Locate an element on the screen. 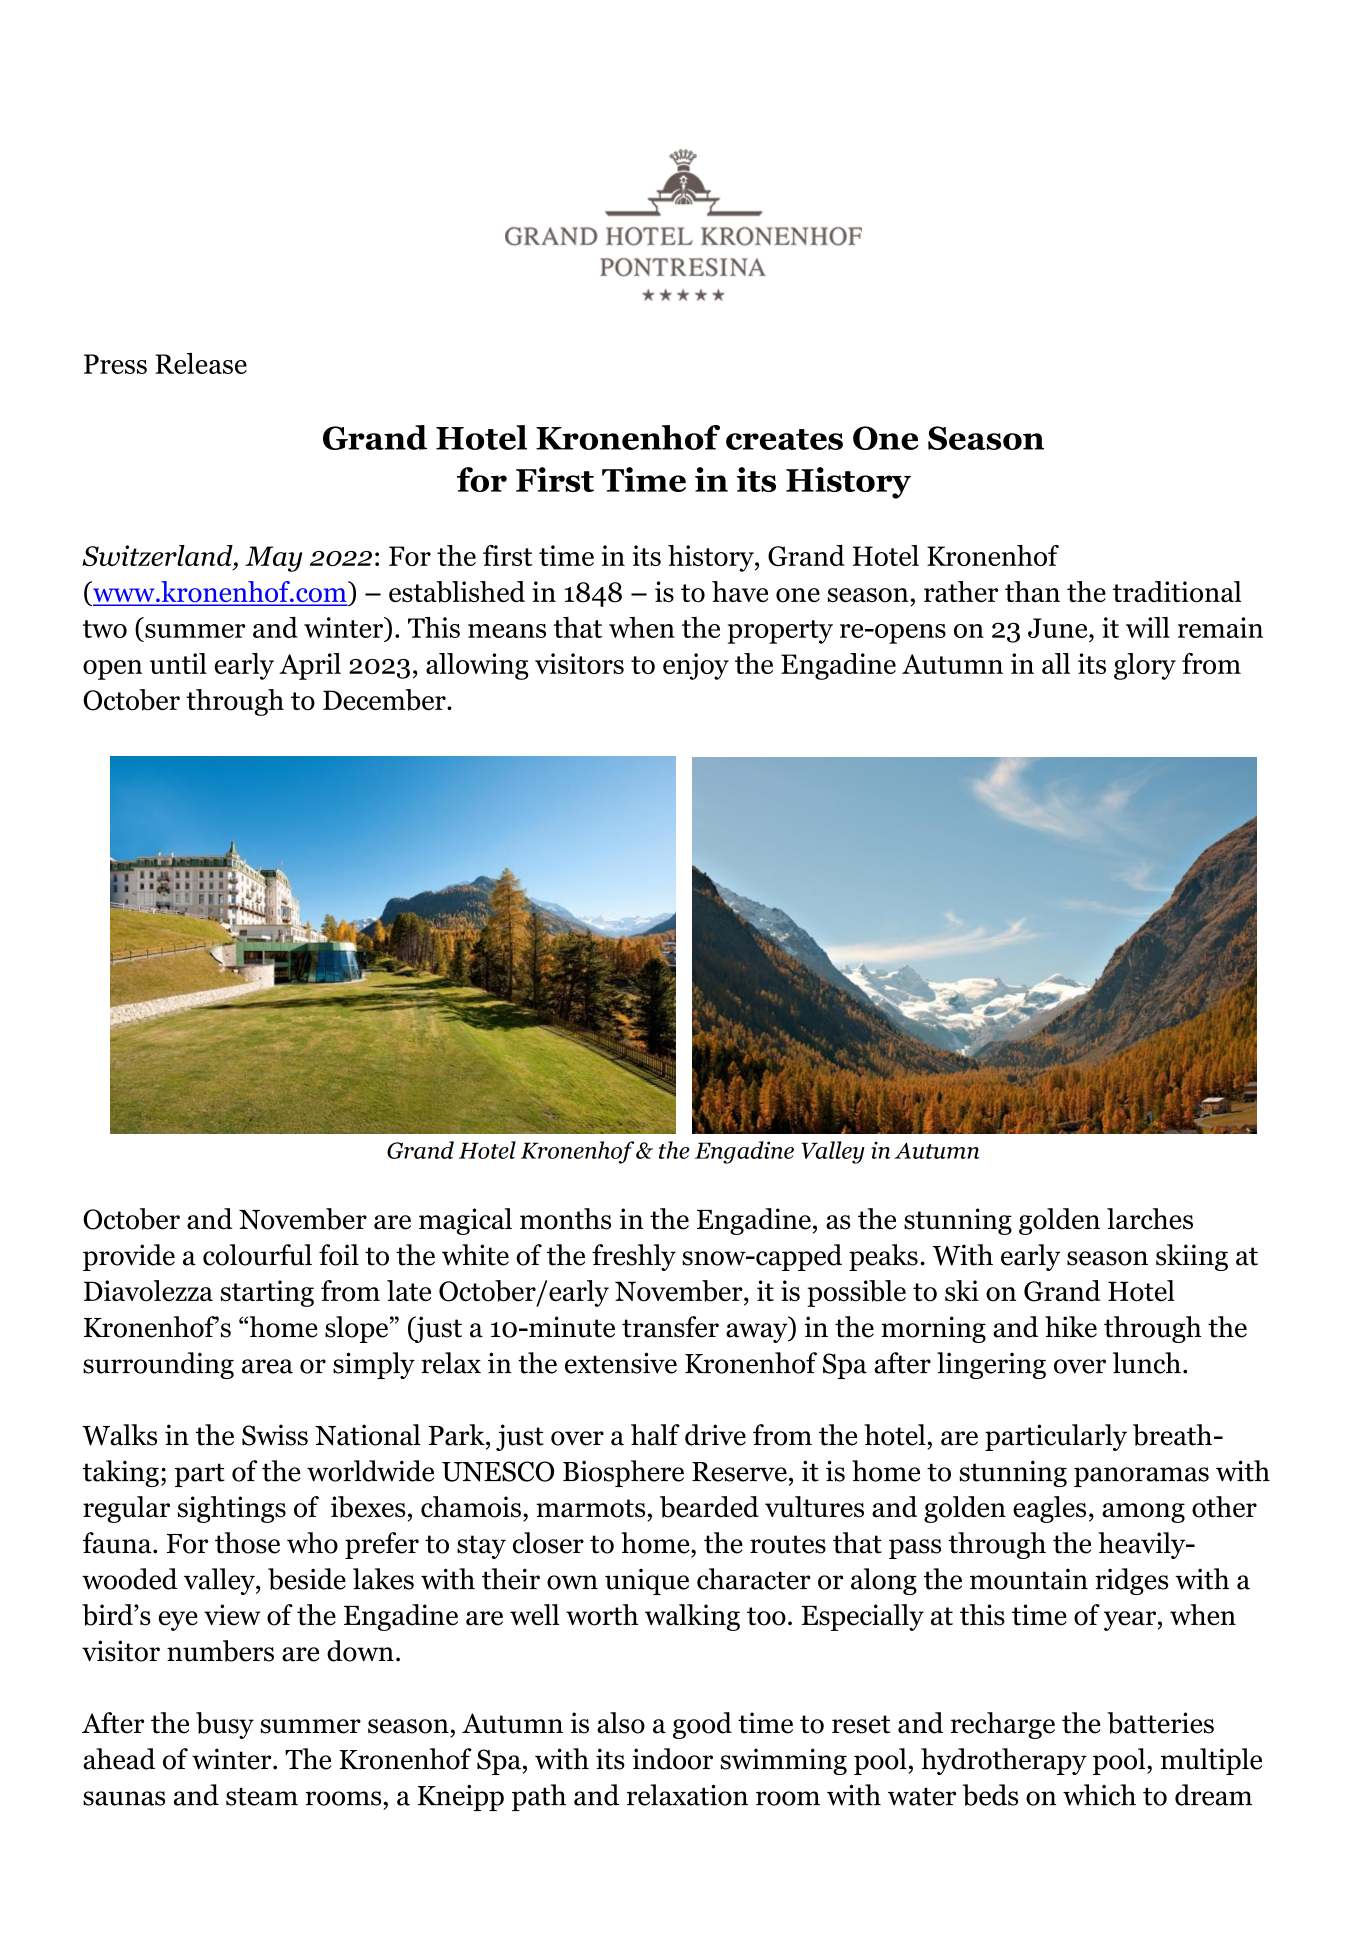 This screenshot has width=1367, height=1933. enjoy is located at coordinates (696, 666).
